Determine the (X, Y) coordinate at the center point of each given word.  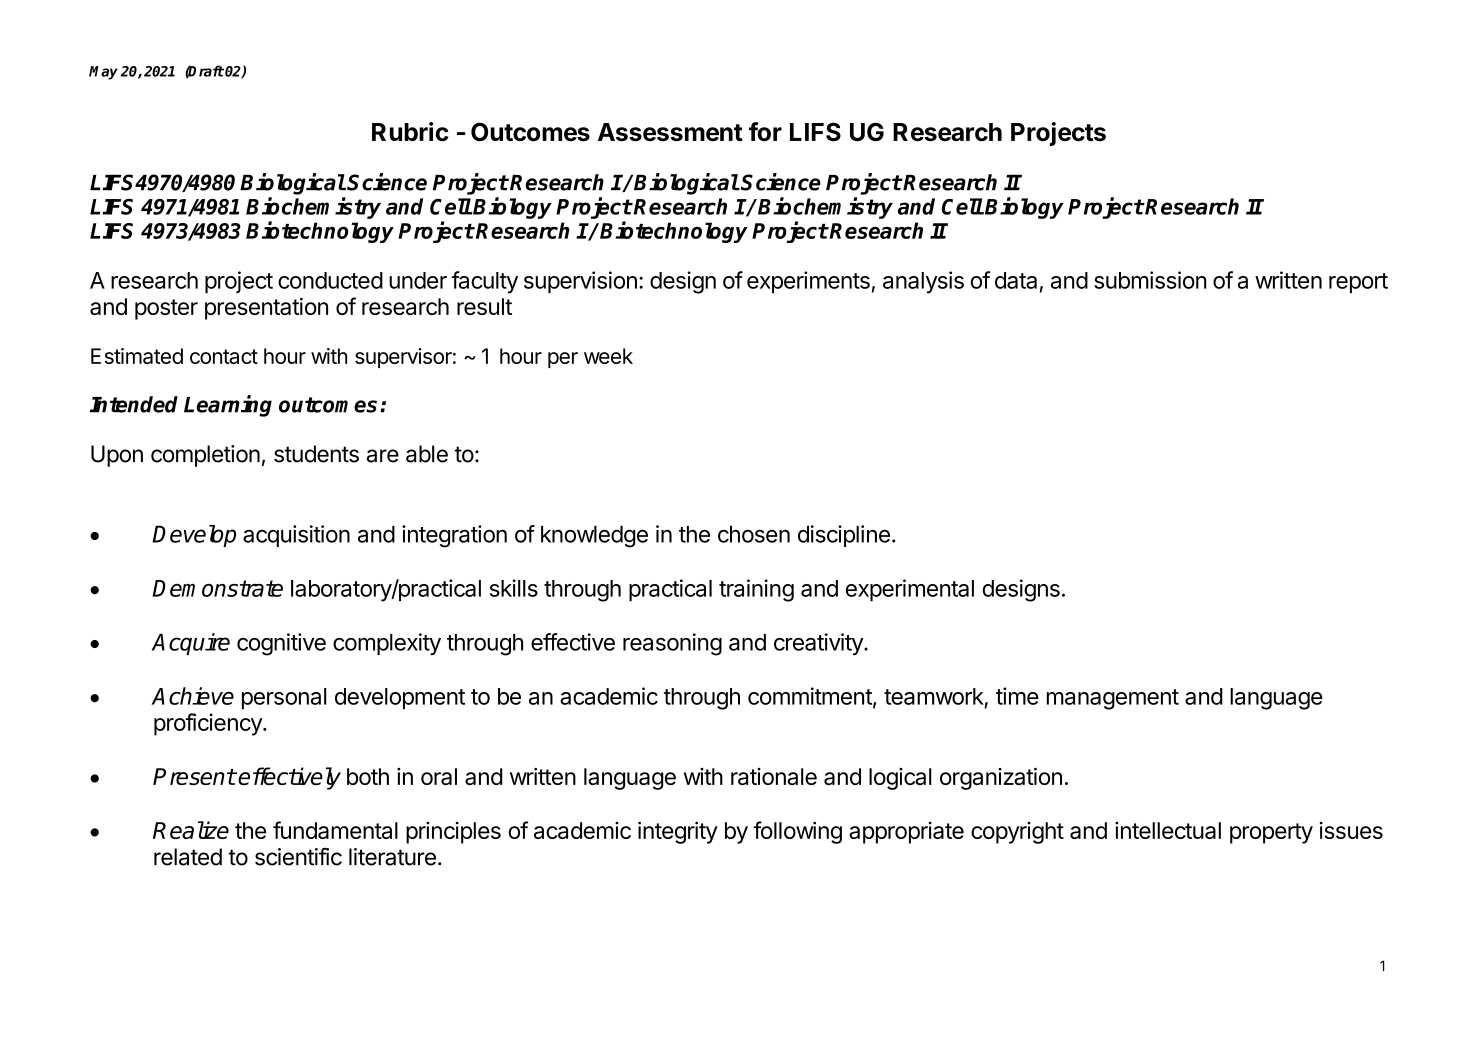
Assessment (670, 132)
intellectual (1168, 830)
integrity (678, 832)
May (103, 73)
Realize (191, 830)
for (765, 132)
